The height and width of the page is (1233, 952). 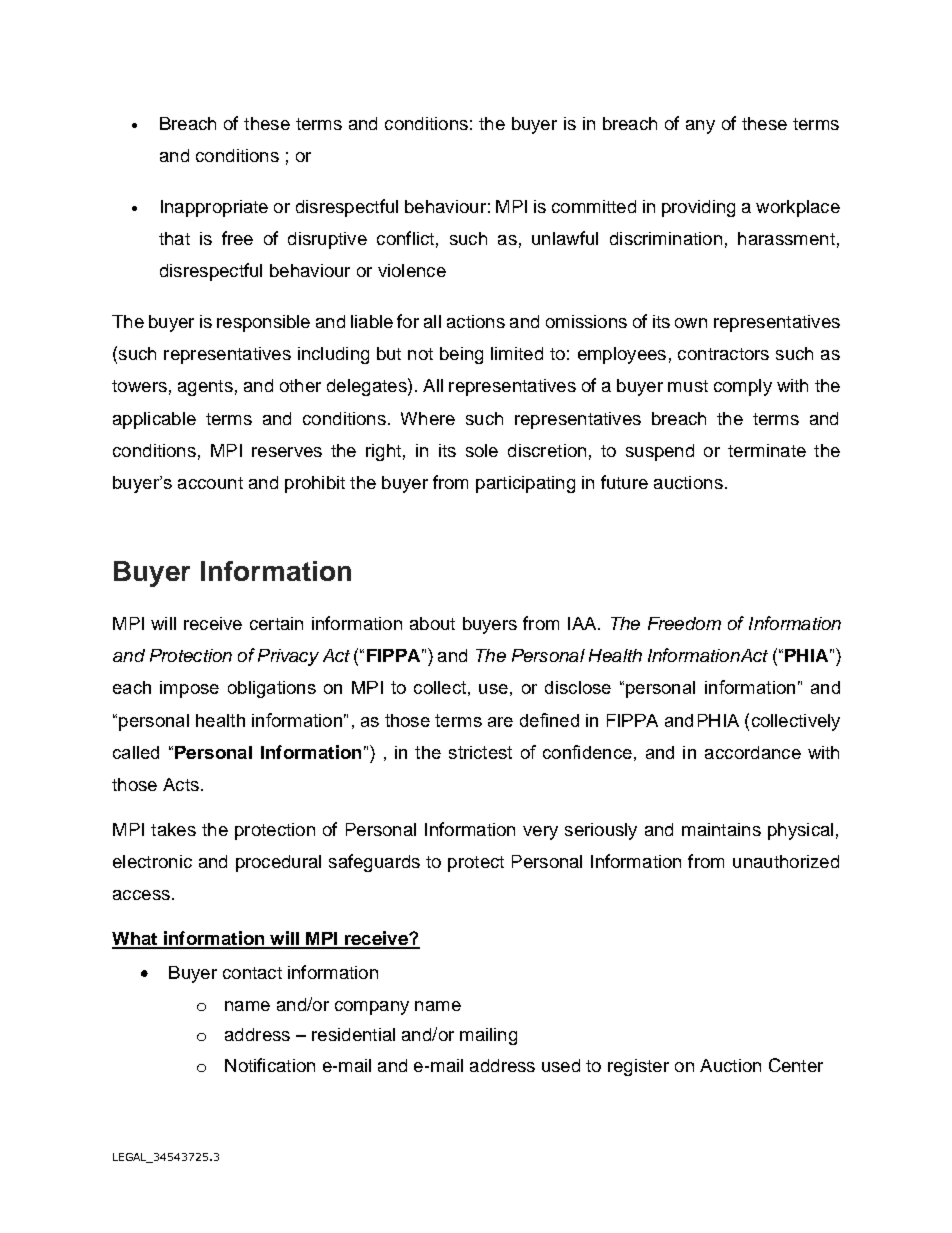 What do you see at coordinates (214, 208) in the page?
I see `Inappropriate` at bounding box center [214, 208].
